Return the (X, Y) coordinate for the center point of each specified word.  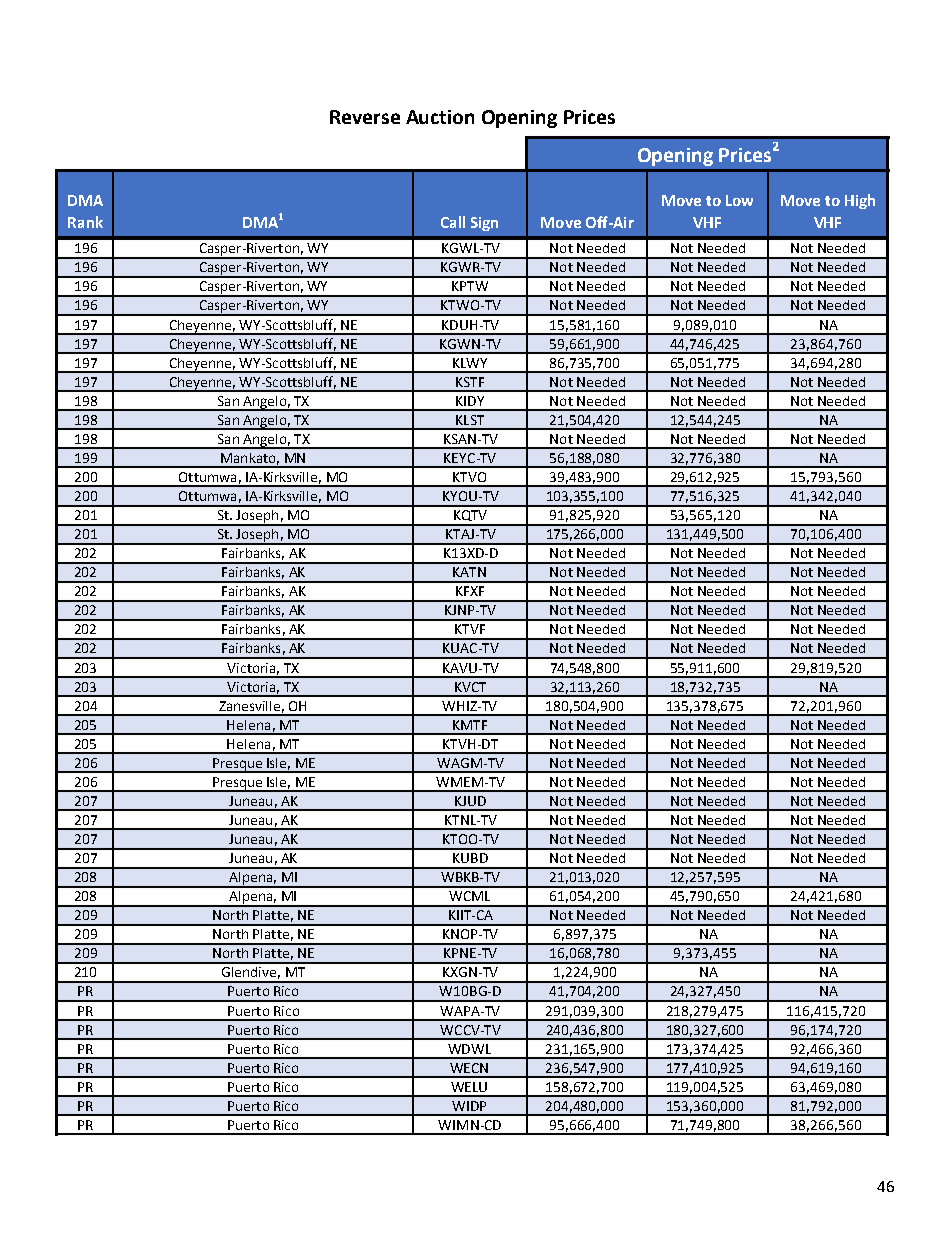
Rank (85, 222)
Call (453, 222)
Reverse (365, 117)
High (860, 201)
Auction (440, 117)
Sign (484, 224)
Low (739, 200)
